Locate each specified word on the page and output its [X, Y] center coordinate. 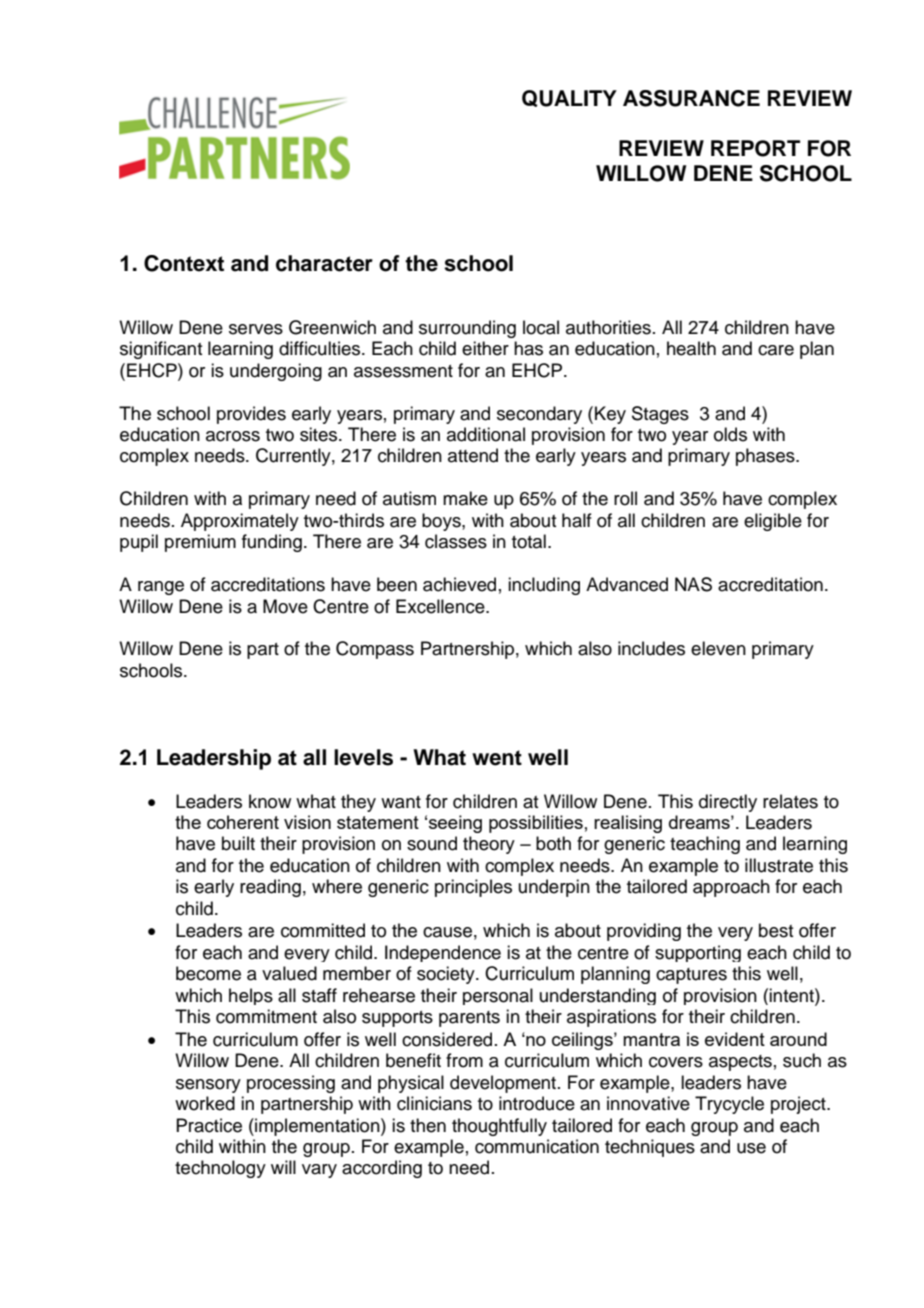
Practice [209, 1125]
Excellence [441, 606]
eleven [718, 648]
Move [285, 606]
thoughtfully [499, 1127]
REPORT [755, 148]
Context [184, 263]
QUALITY [569, 98]
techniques [650, 1148]
